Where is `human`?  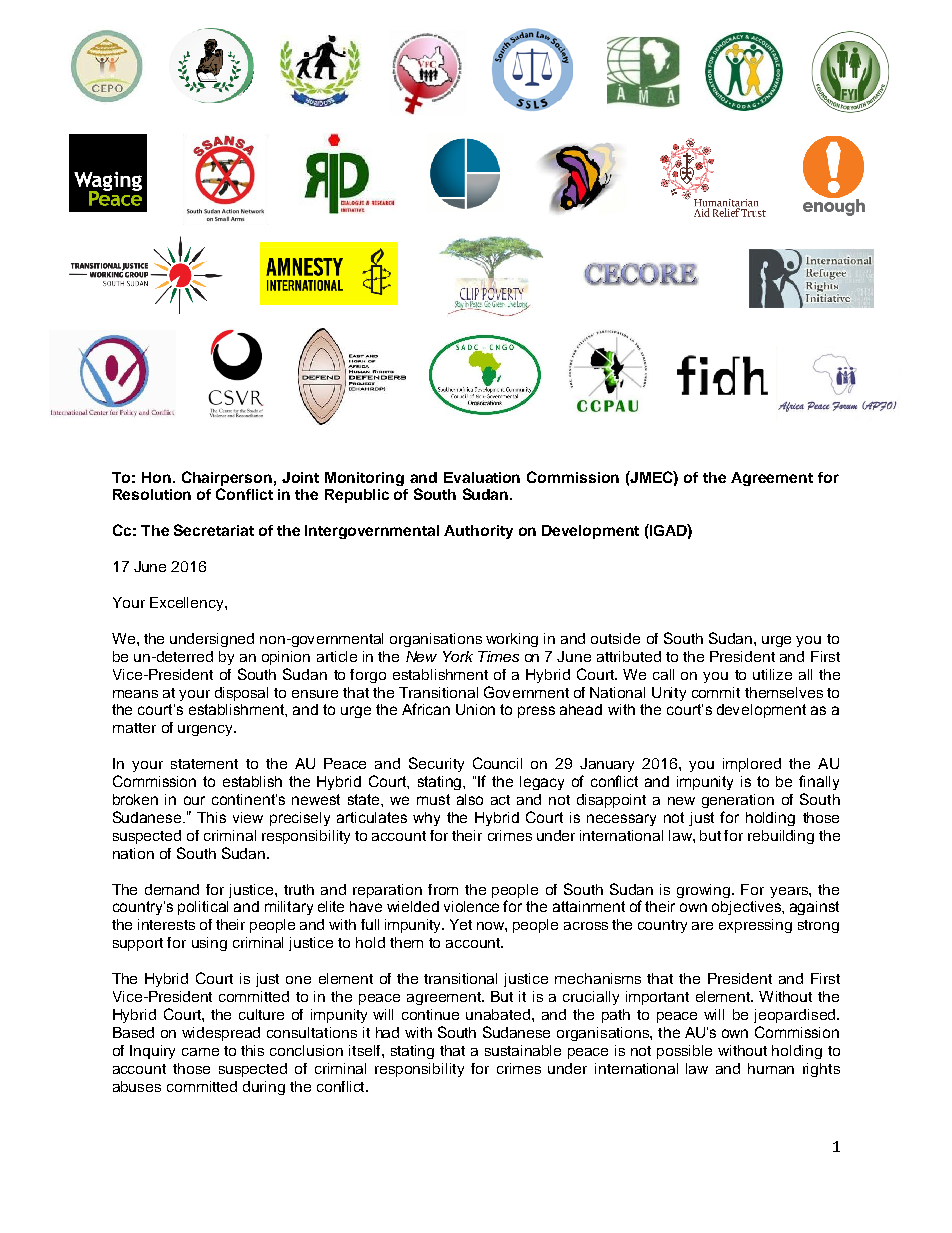
human is located at coordinates (771, 1068).
